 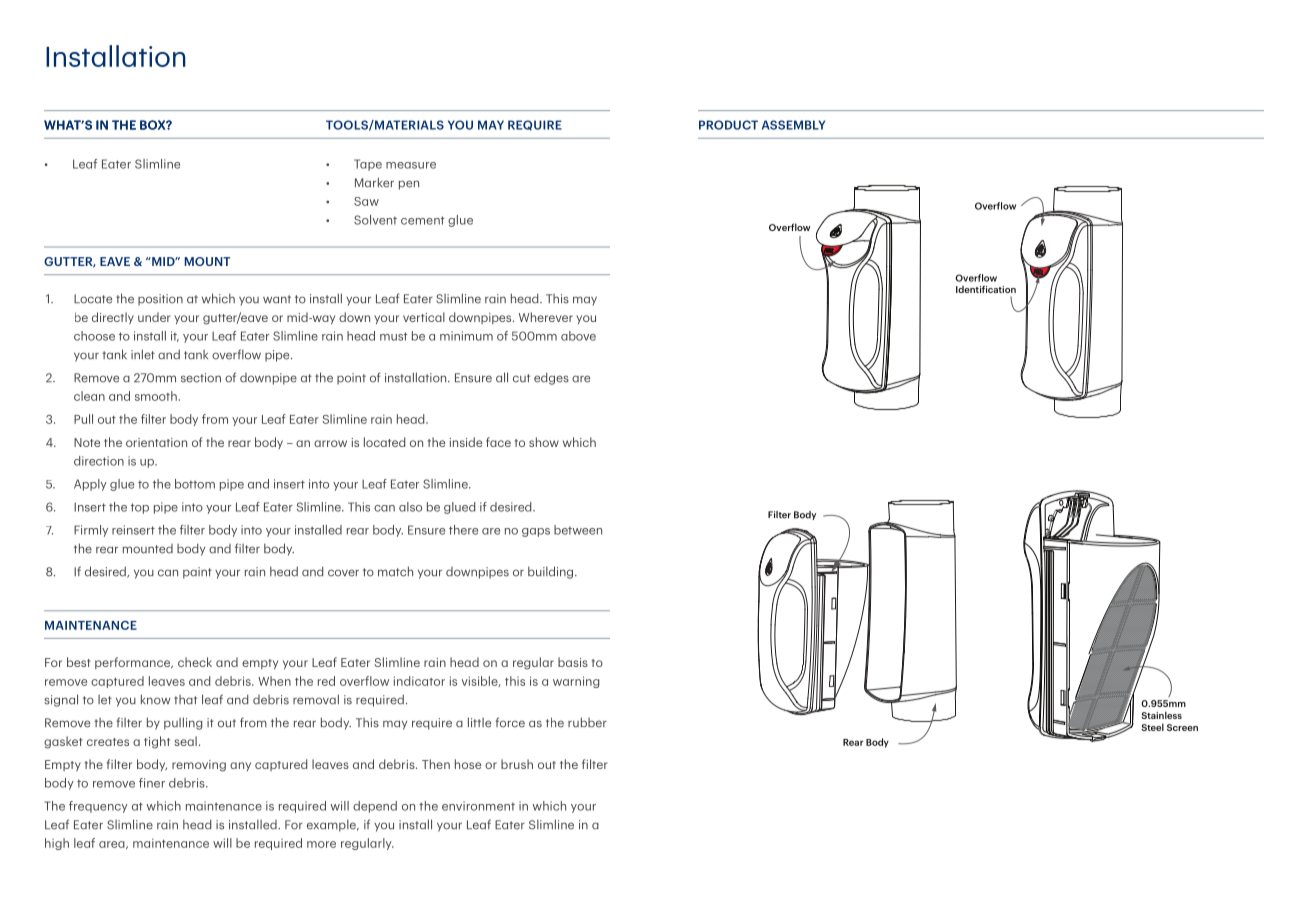 What do you see at coordinates (368, 165) in the page?
I see `Tape` at bounding box center [368, 165].
